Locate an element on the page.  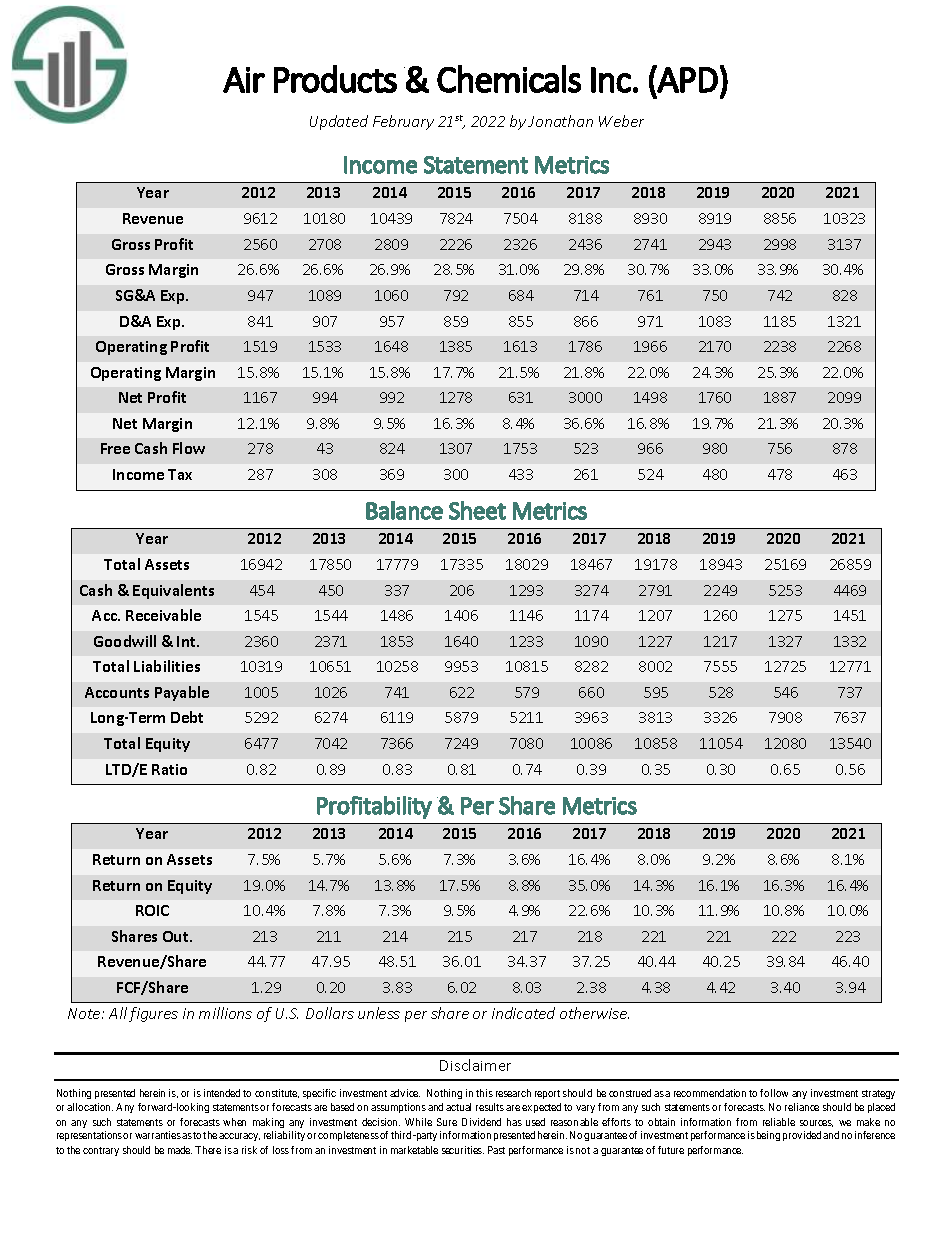
Air is located at coordinates (244, 80).
